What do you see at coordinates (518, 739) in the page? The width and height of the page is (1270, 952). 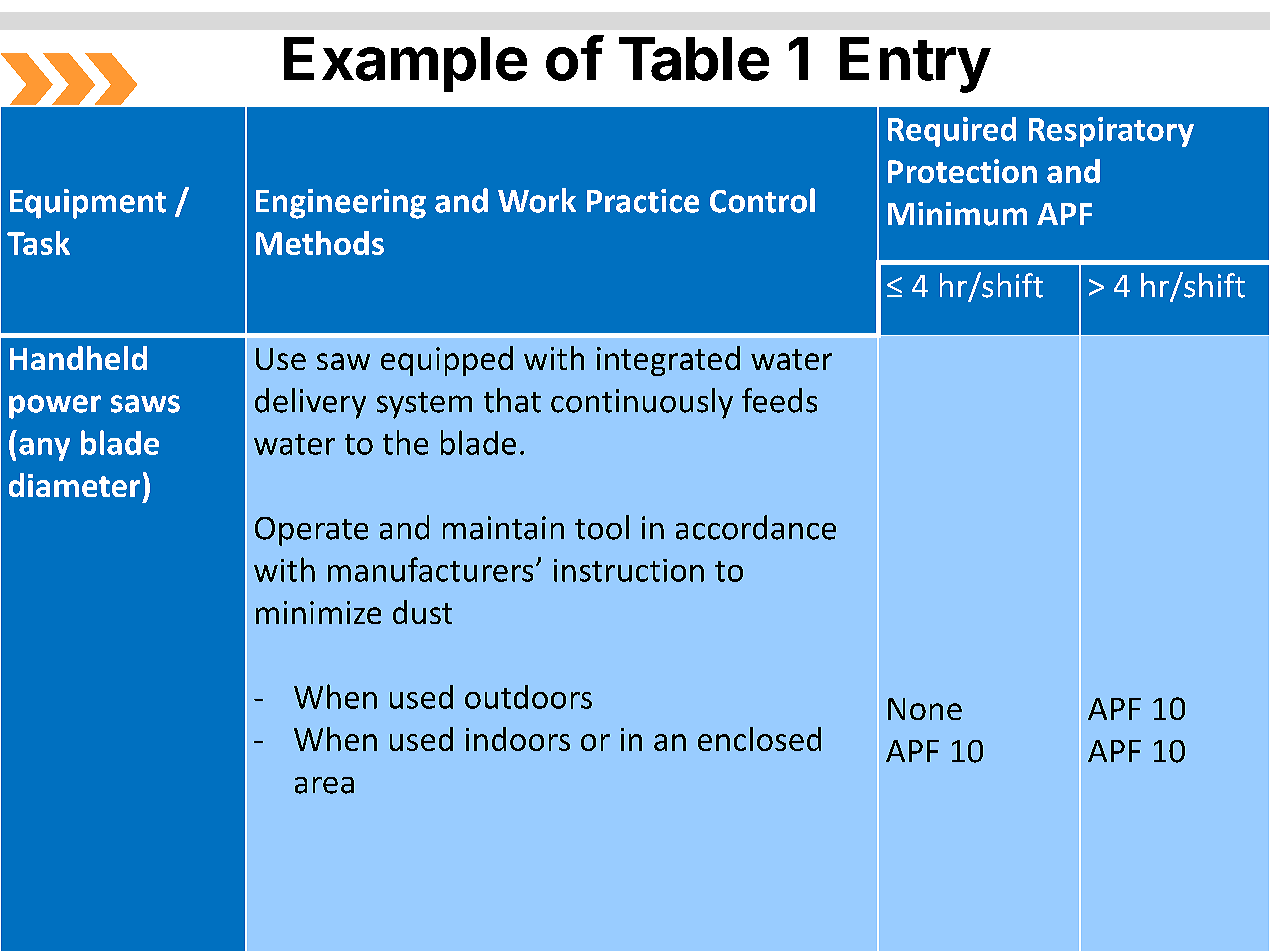 I see `indoors` at bounding box center [518, 739].
